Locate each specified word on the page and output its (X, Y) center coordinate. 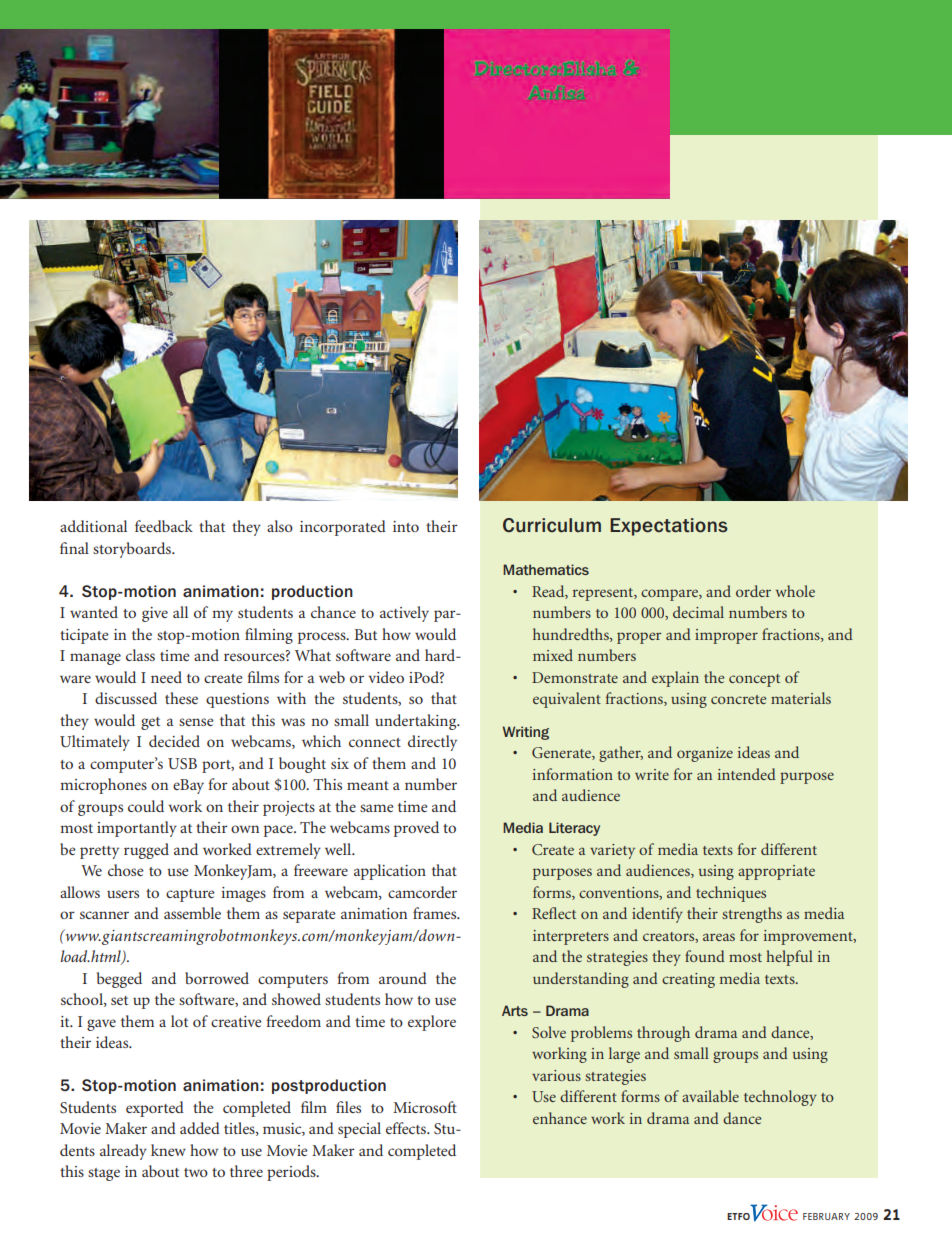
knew (168, 1150)
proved (416, 829)
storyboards (133, 550)
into (406, 526)
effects (407, 1128)
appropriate (776, 872)
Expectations (669, 527)
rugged (146, 851)
